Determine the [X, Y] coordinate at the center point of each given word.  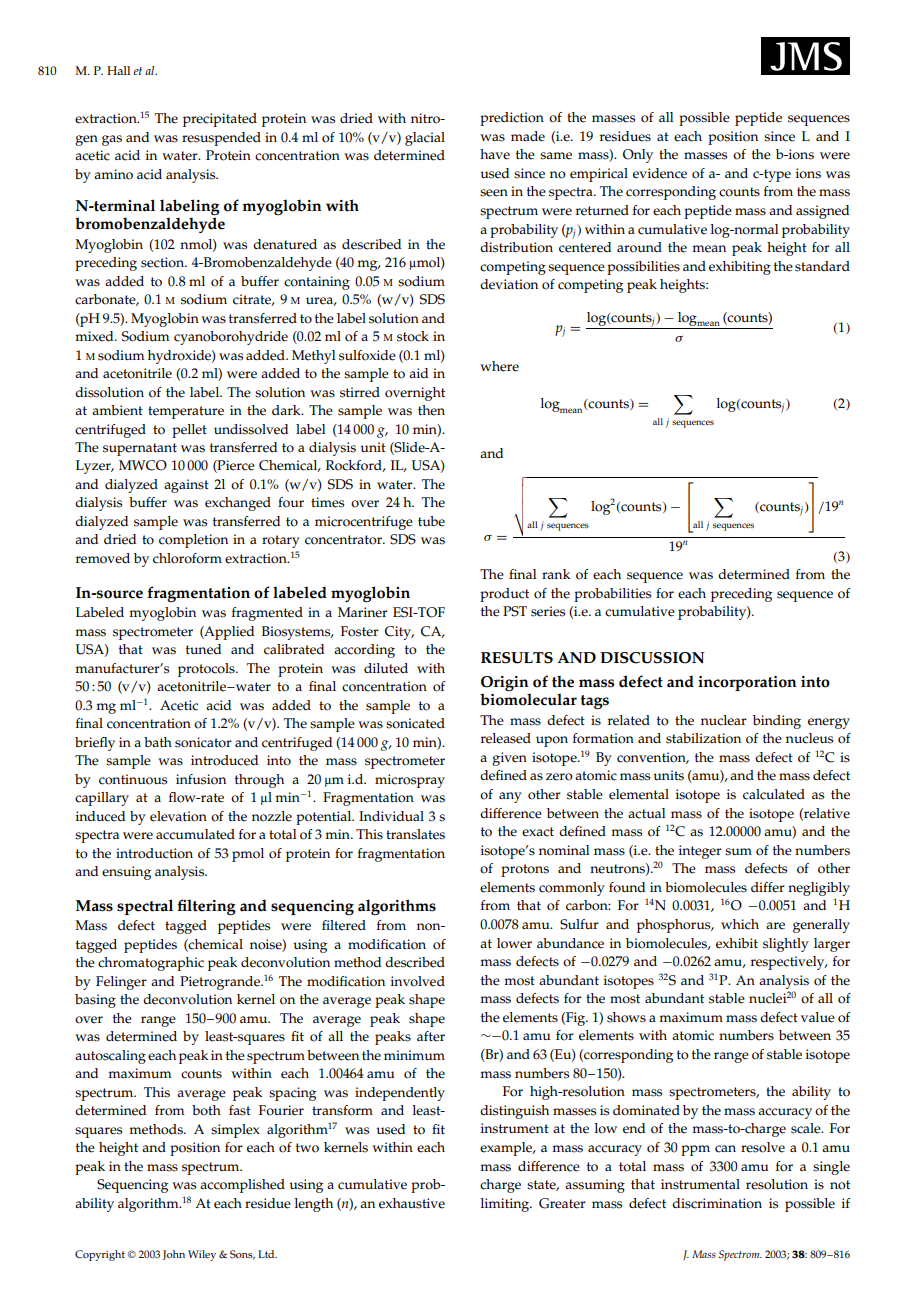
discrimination [717, 1203]
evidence [660, 173]
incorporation [747, 683]
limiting [506, 1205]
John [174, 1255]
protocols [207, 670]
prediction [512, 119]
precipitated [220, 120]
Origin [505, 684]
